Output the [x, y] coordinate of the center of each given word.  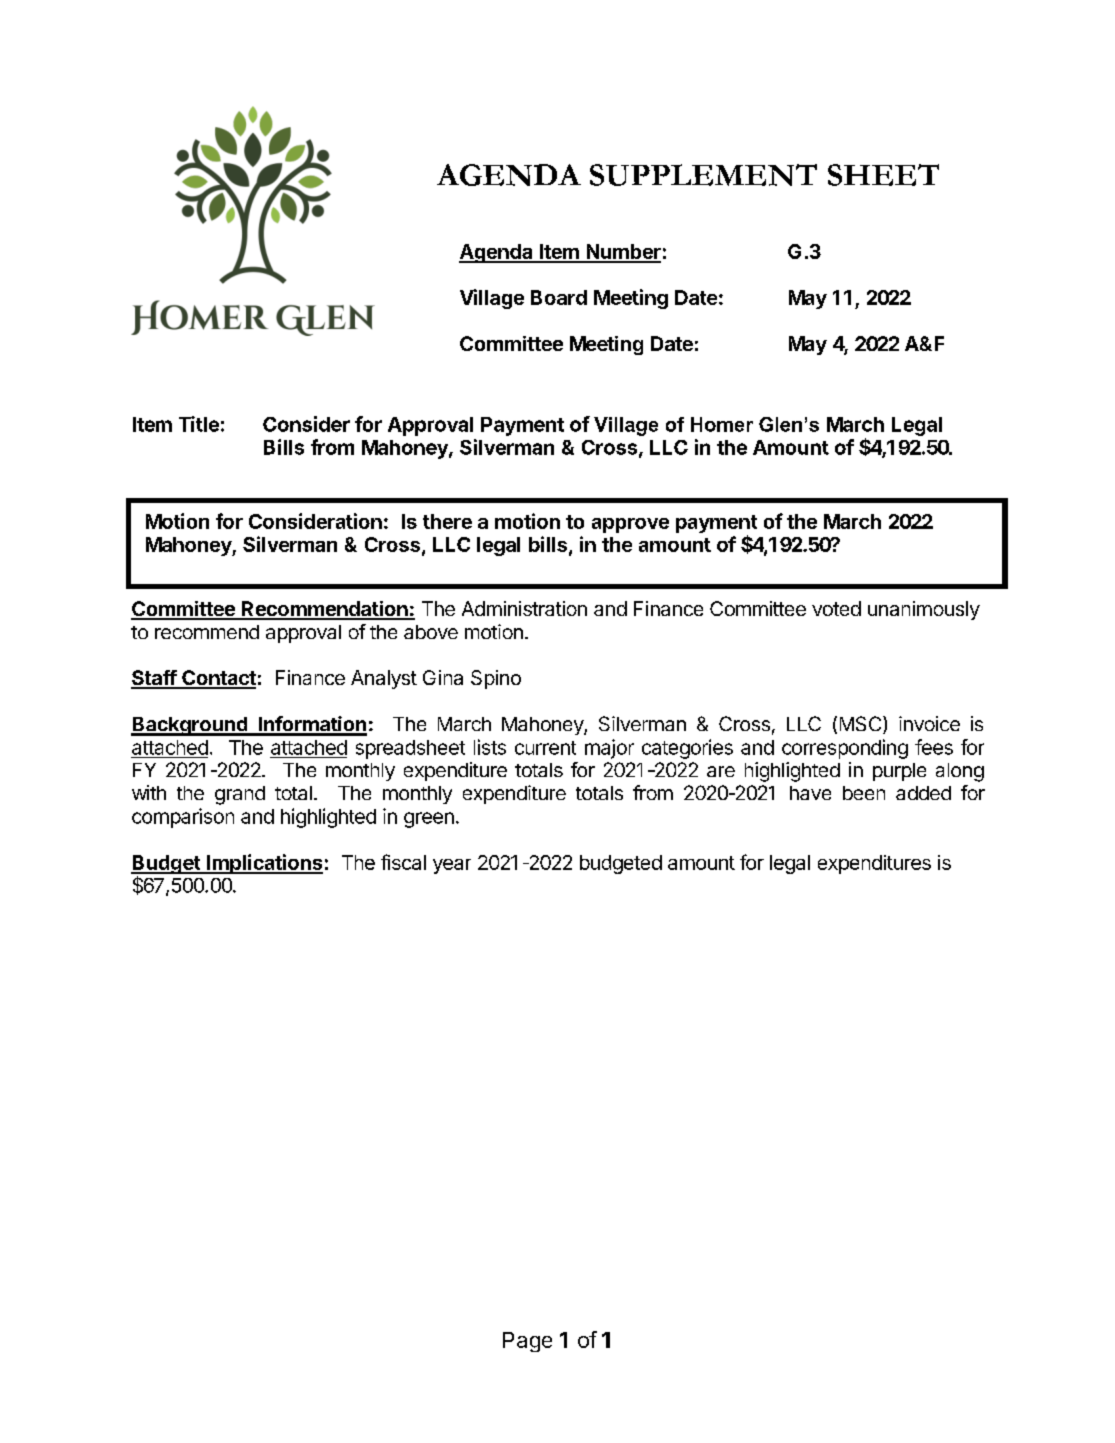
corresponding [845, 749]
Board [559, 297]
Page [527, 1342]
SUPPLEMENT [703, 175]
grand [240, 795]
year [452, 866]
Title [199, 424]
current [545, 748]
